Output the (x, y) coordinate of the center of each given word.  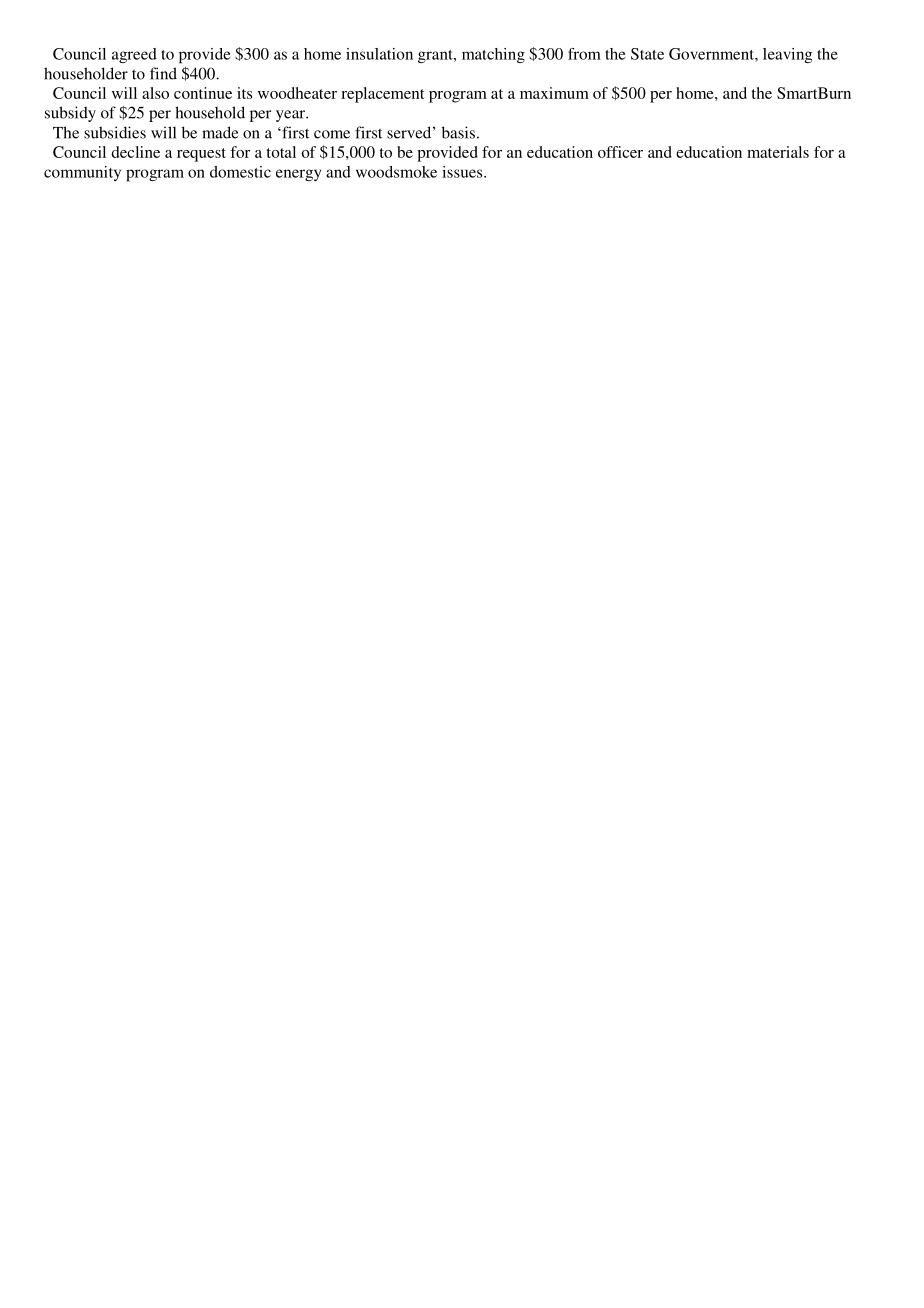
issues (463, 172)
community (82, 173)
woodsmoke (396, 172)
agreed (134, 55)
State (647, 54)
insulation (379, 54)
